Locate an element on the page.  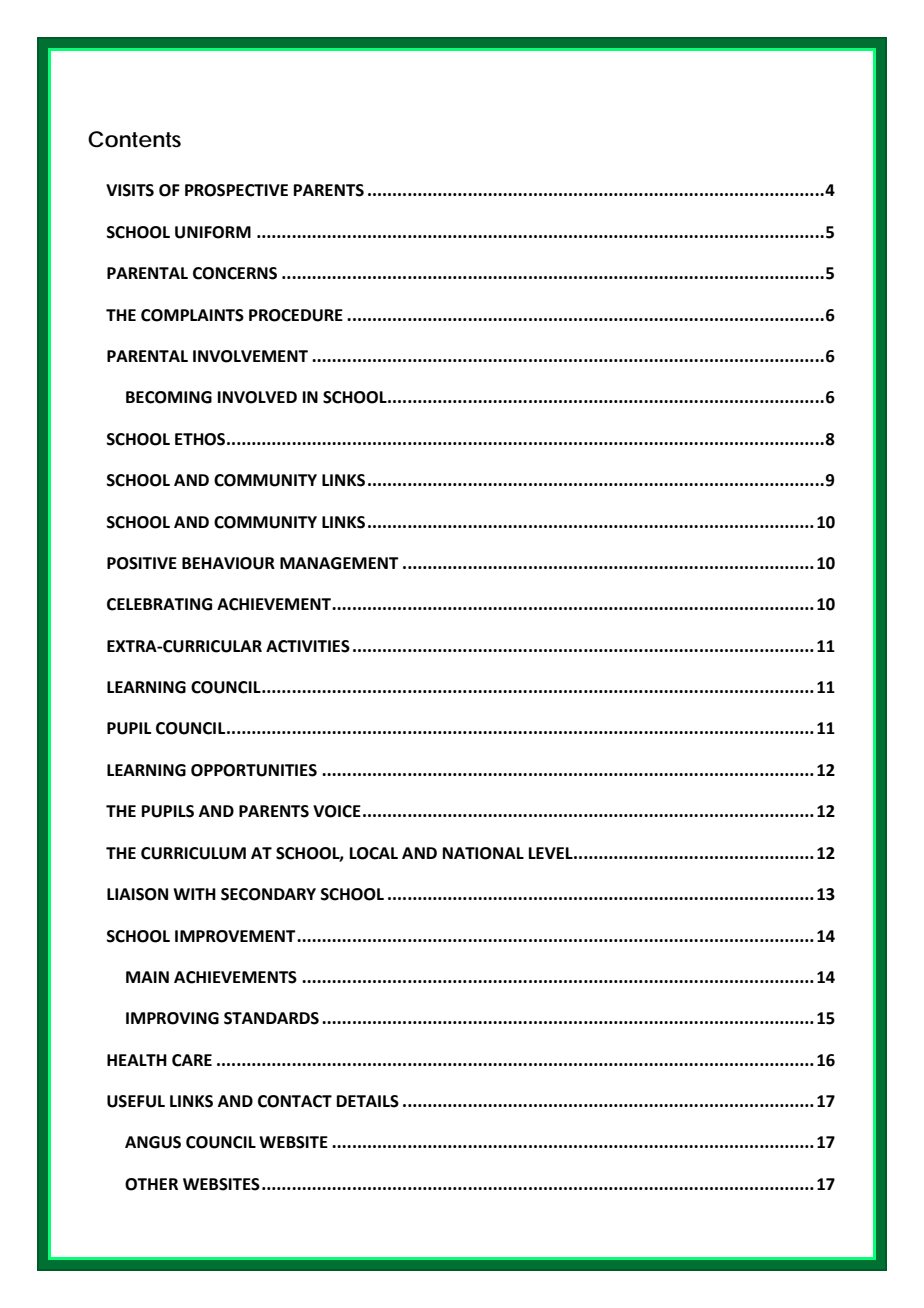
NATIONAL is located at coordinates (483, 853).
